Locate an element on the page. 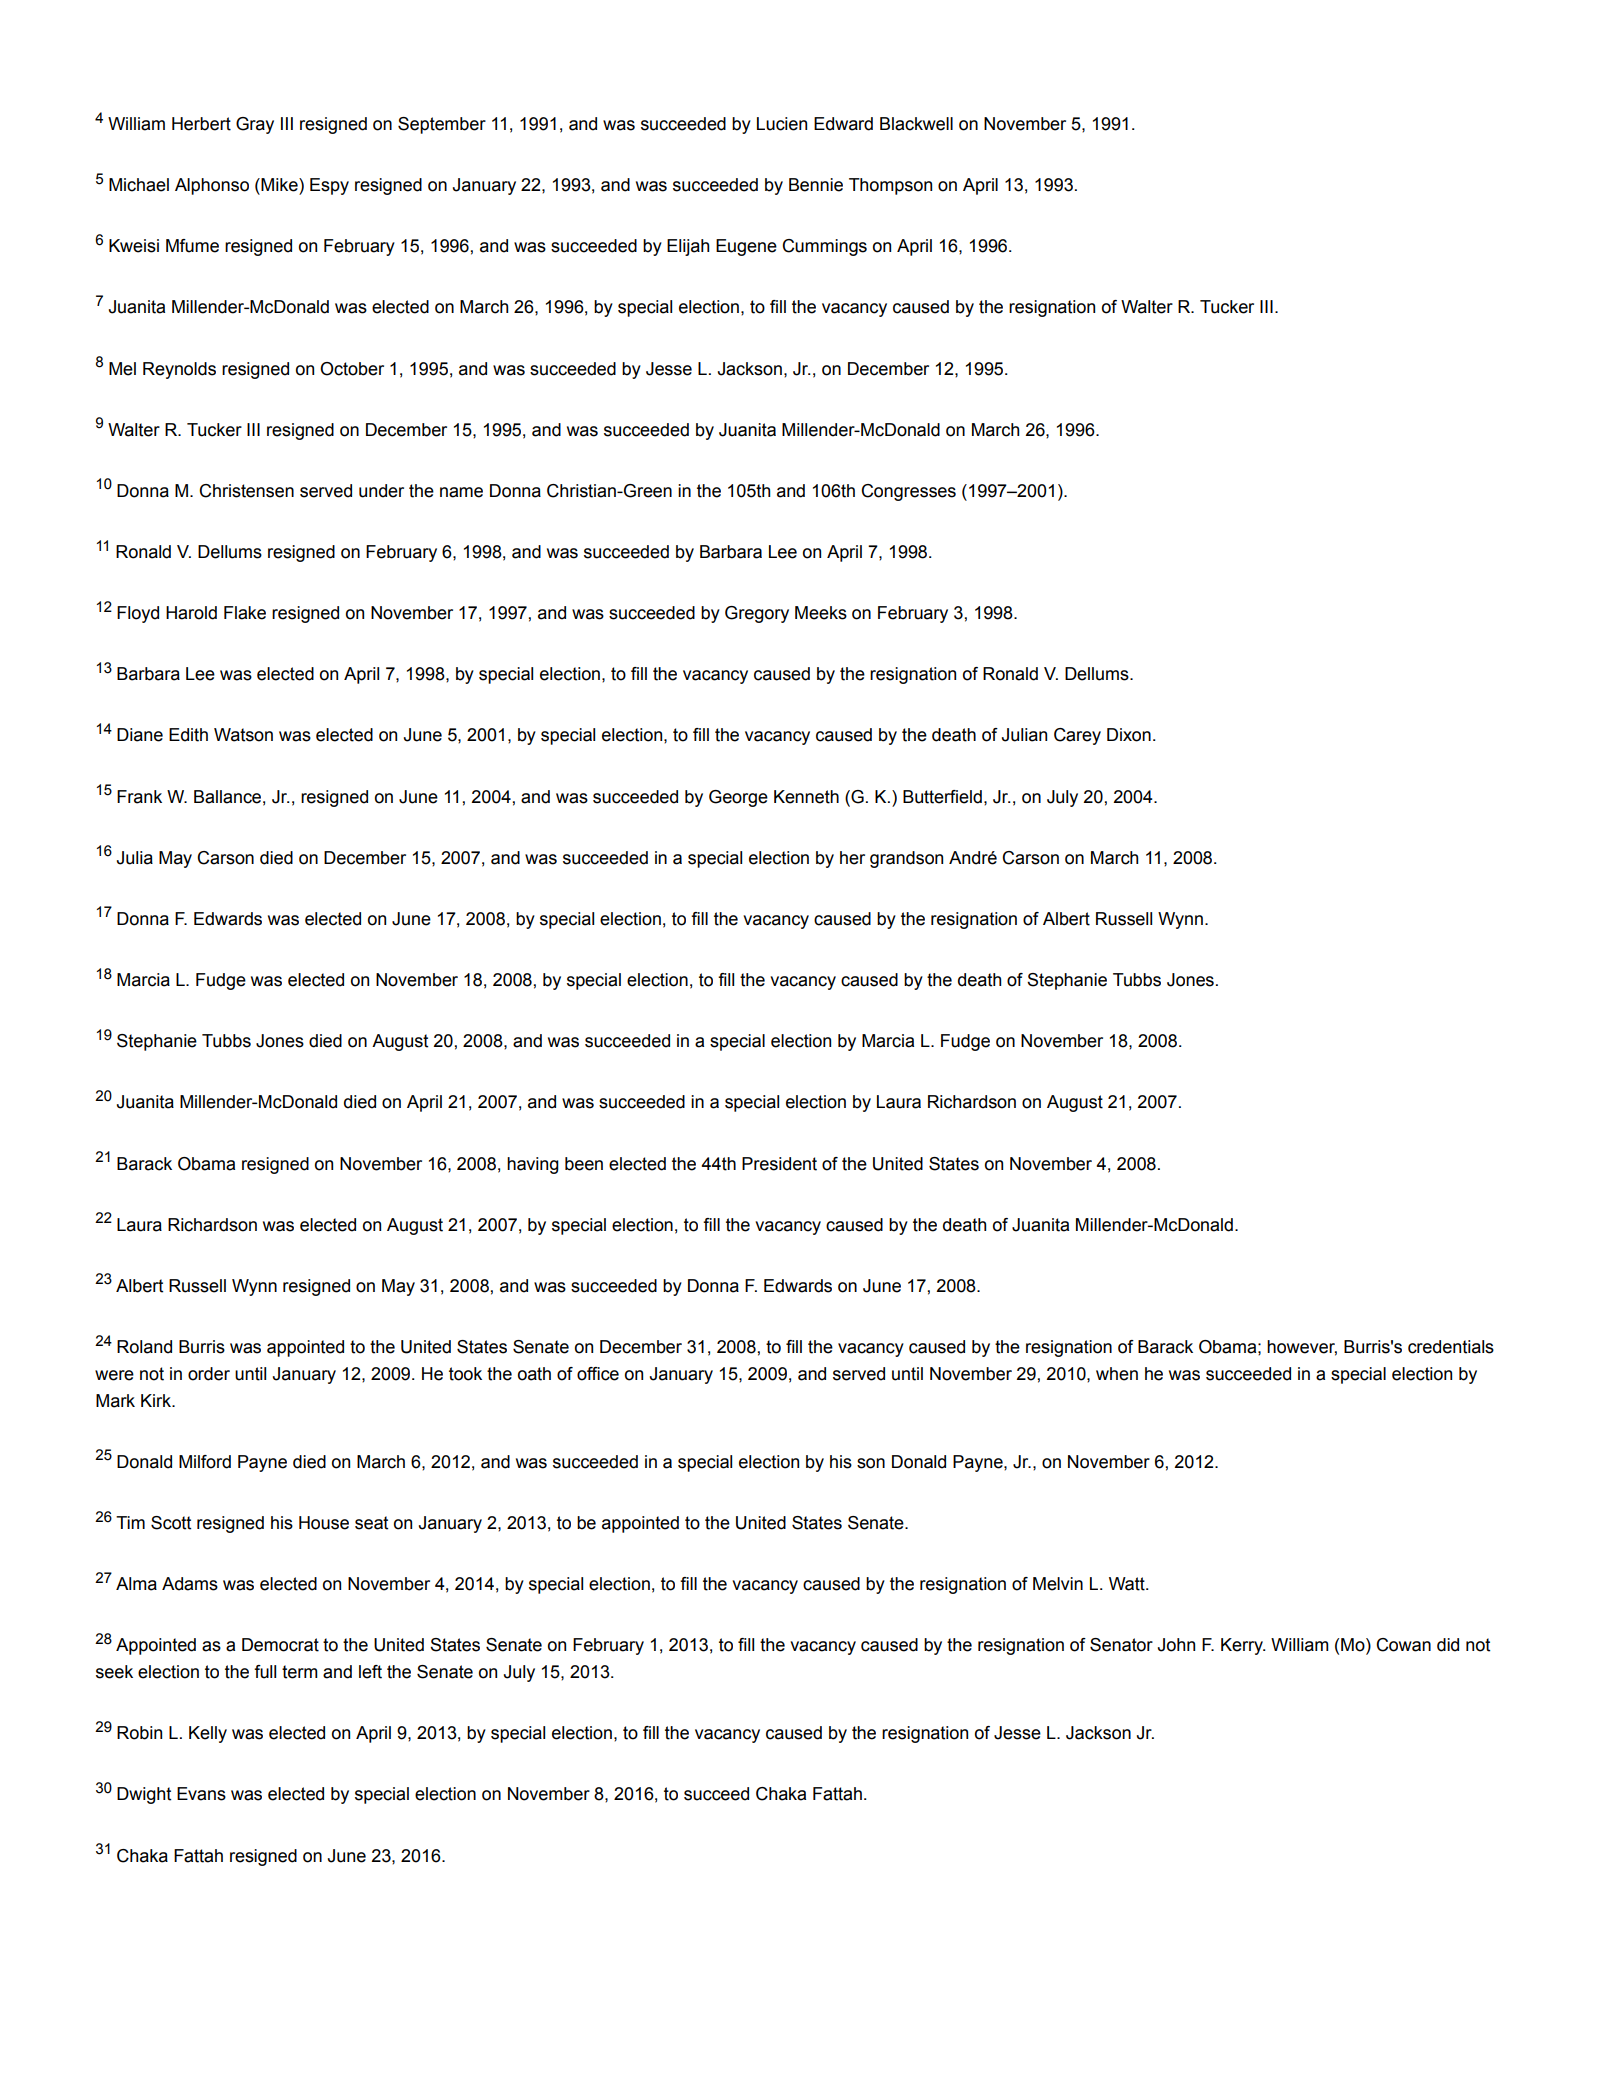 The width and height of the image is (1623, 2100). Dixon is located at coordinates (1129, 735).
